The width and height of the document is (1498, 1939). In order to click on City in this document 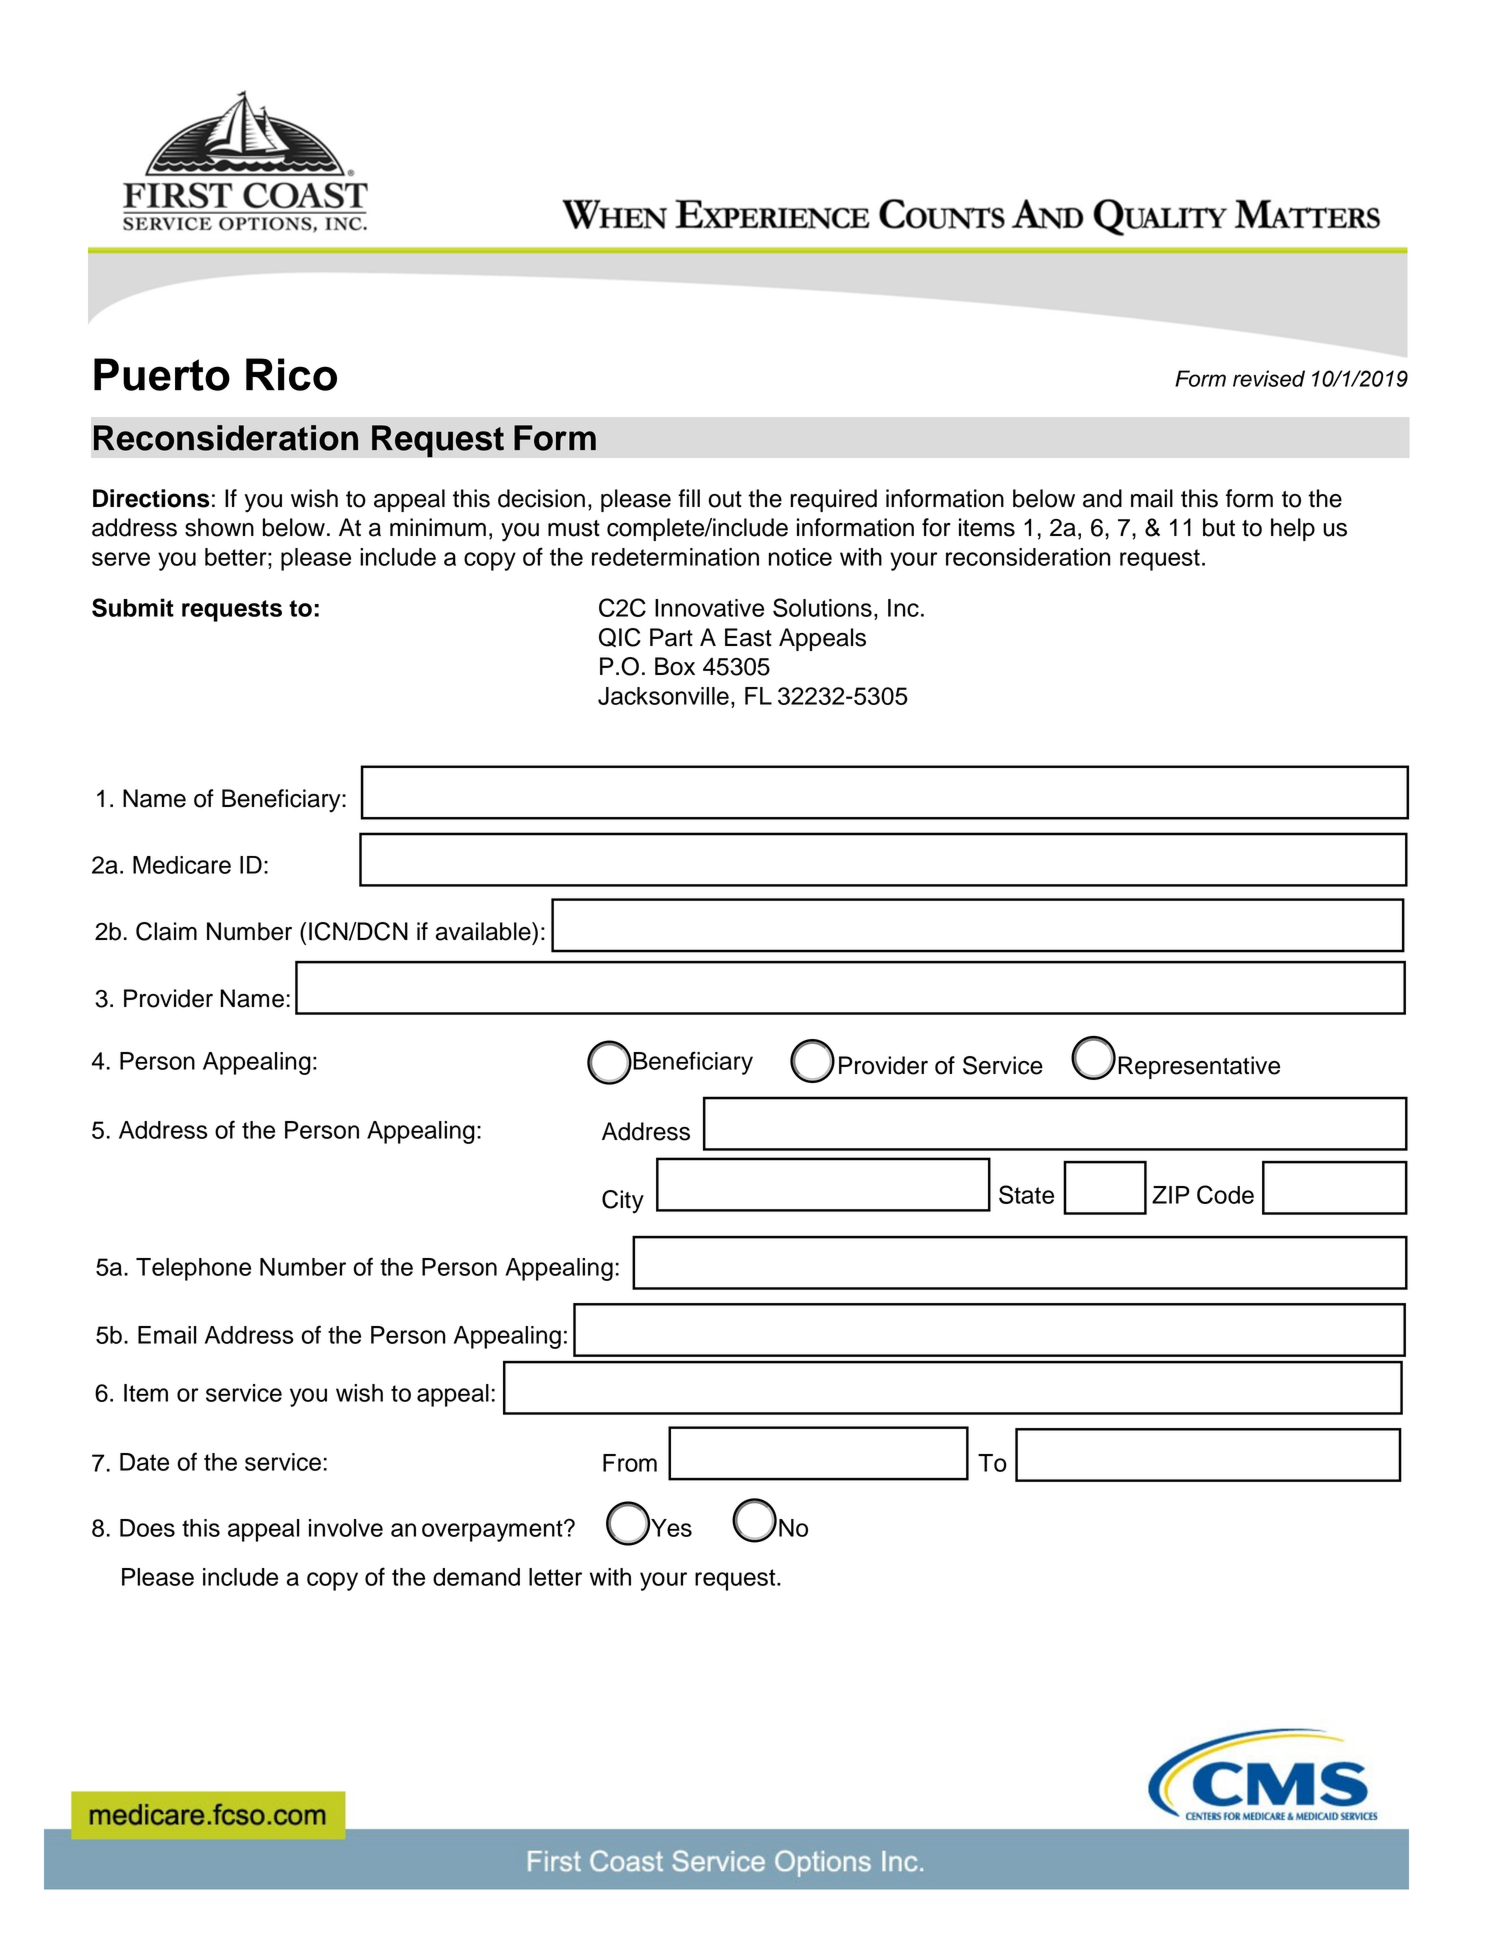, I will do `click(623, 1202)`.
